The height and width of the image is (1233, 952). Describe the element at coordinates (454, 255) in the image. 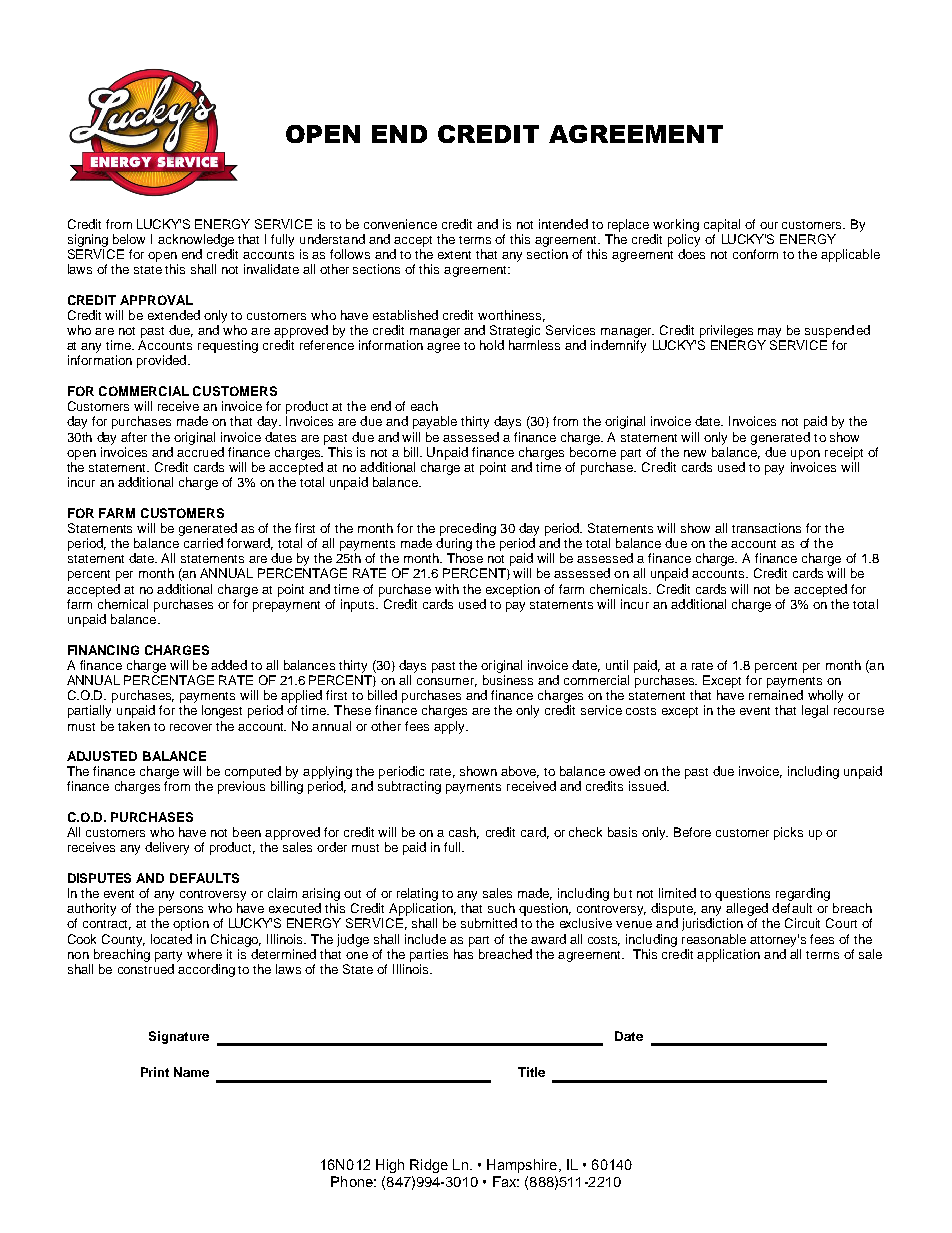

I see `extent` at that location.
